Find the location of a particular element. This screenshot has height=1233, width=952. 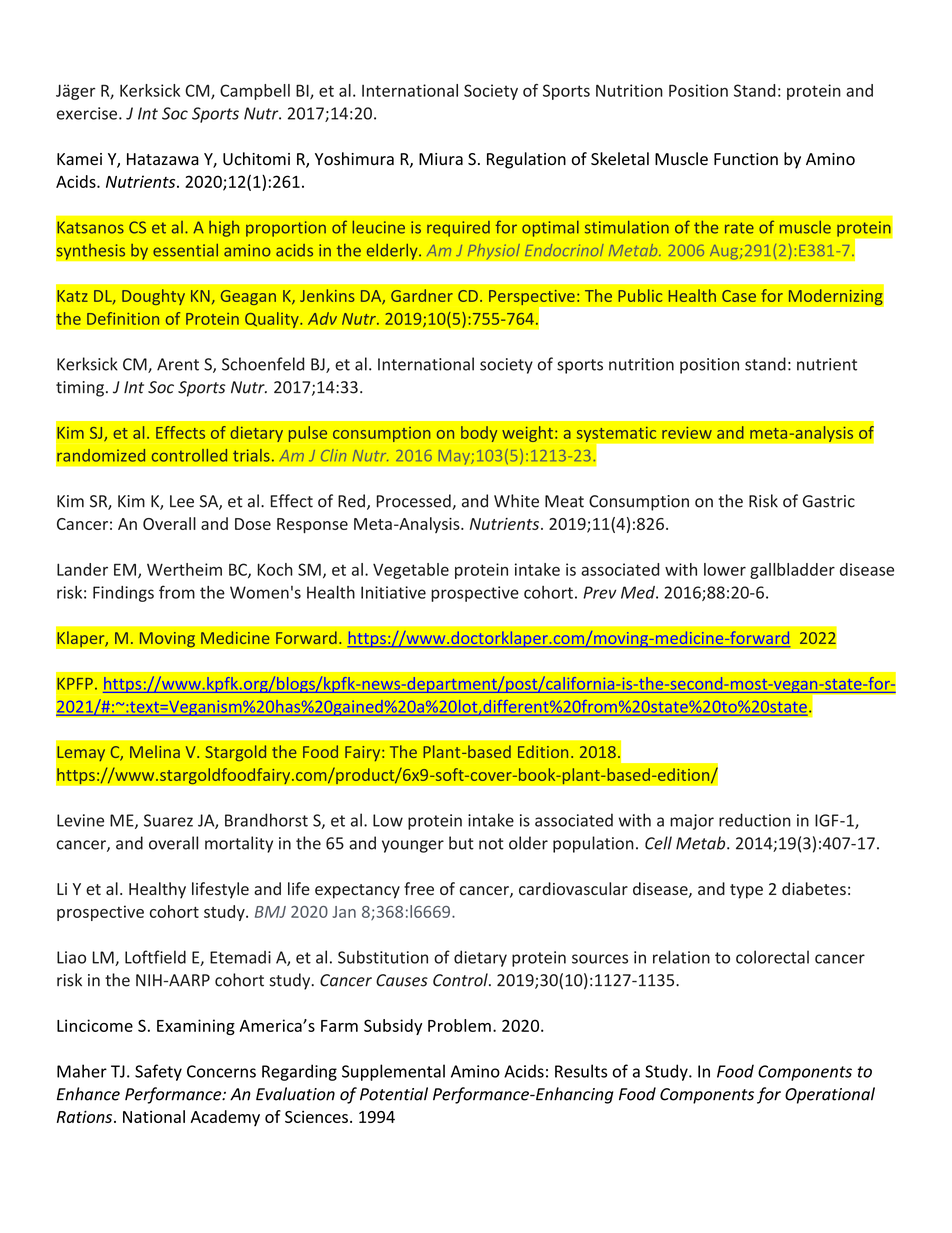

Potential is located at coordinates (394, 1094).
